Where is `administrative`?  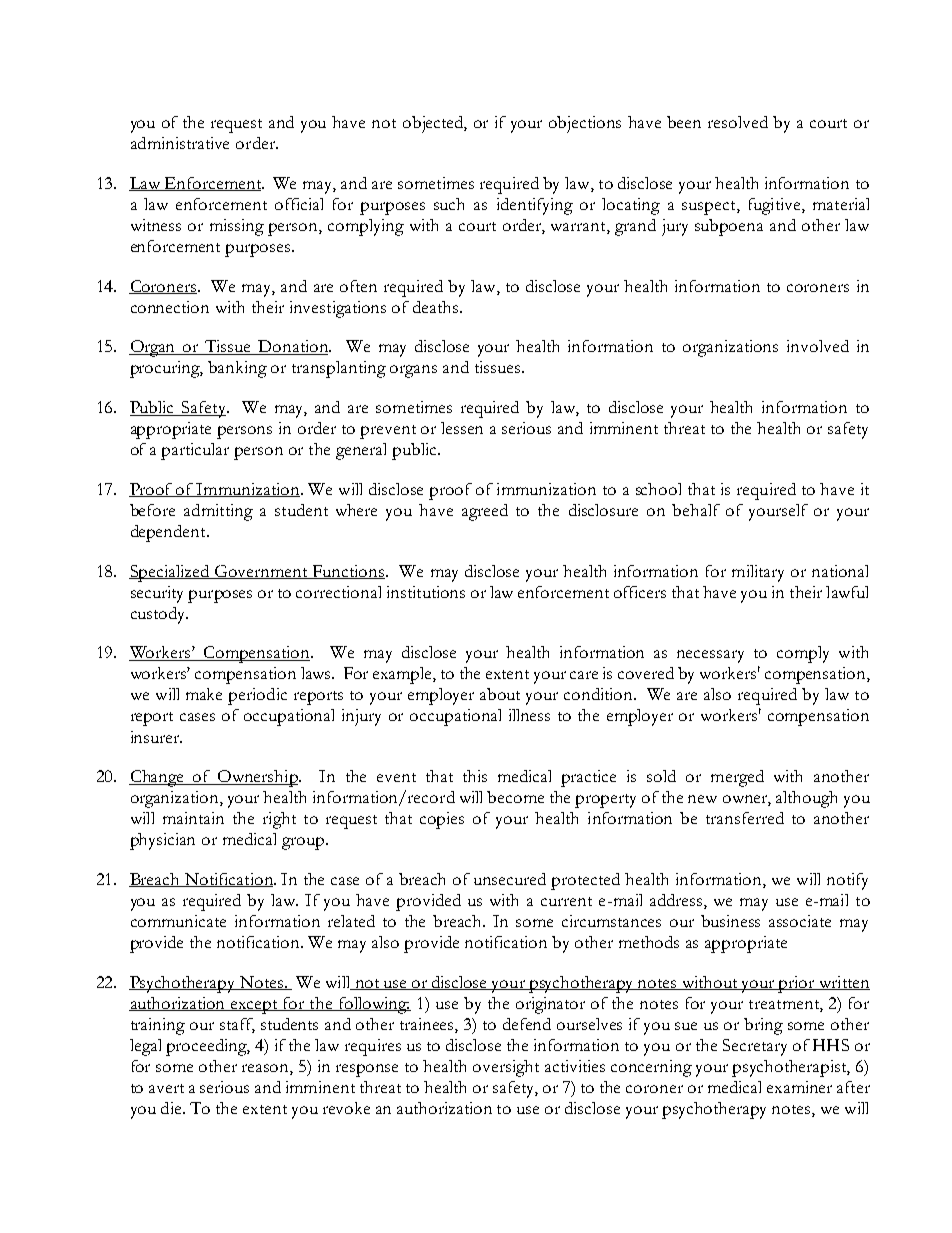
administrative is located at coordinates (180, 143).
